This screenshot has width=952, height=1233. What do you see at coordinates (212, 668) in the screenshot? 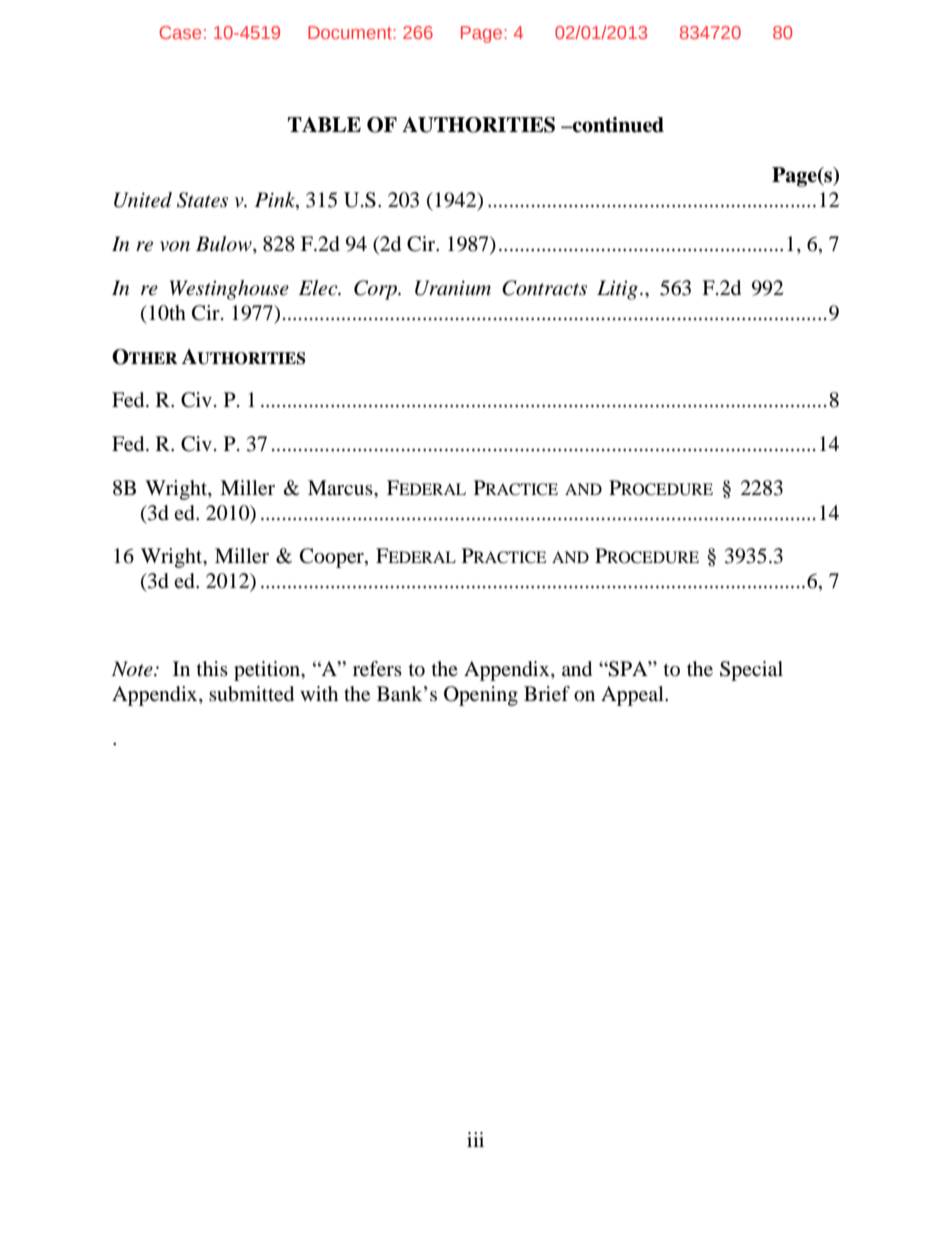
I see `this` at bounding box center [212, 668].
